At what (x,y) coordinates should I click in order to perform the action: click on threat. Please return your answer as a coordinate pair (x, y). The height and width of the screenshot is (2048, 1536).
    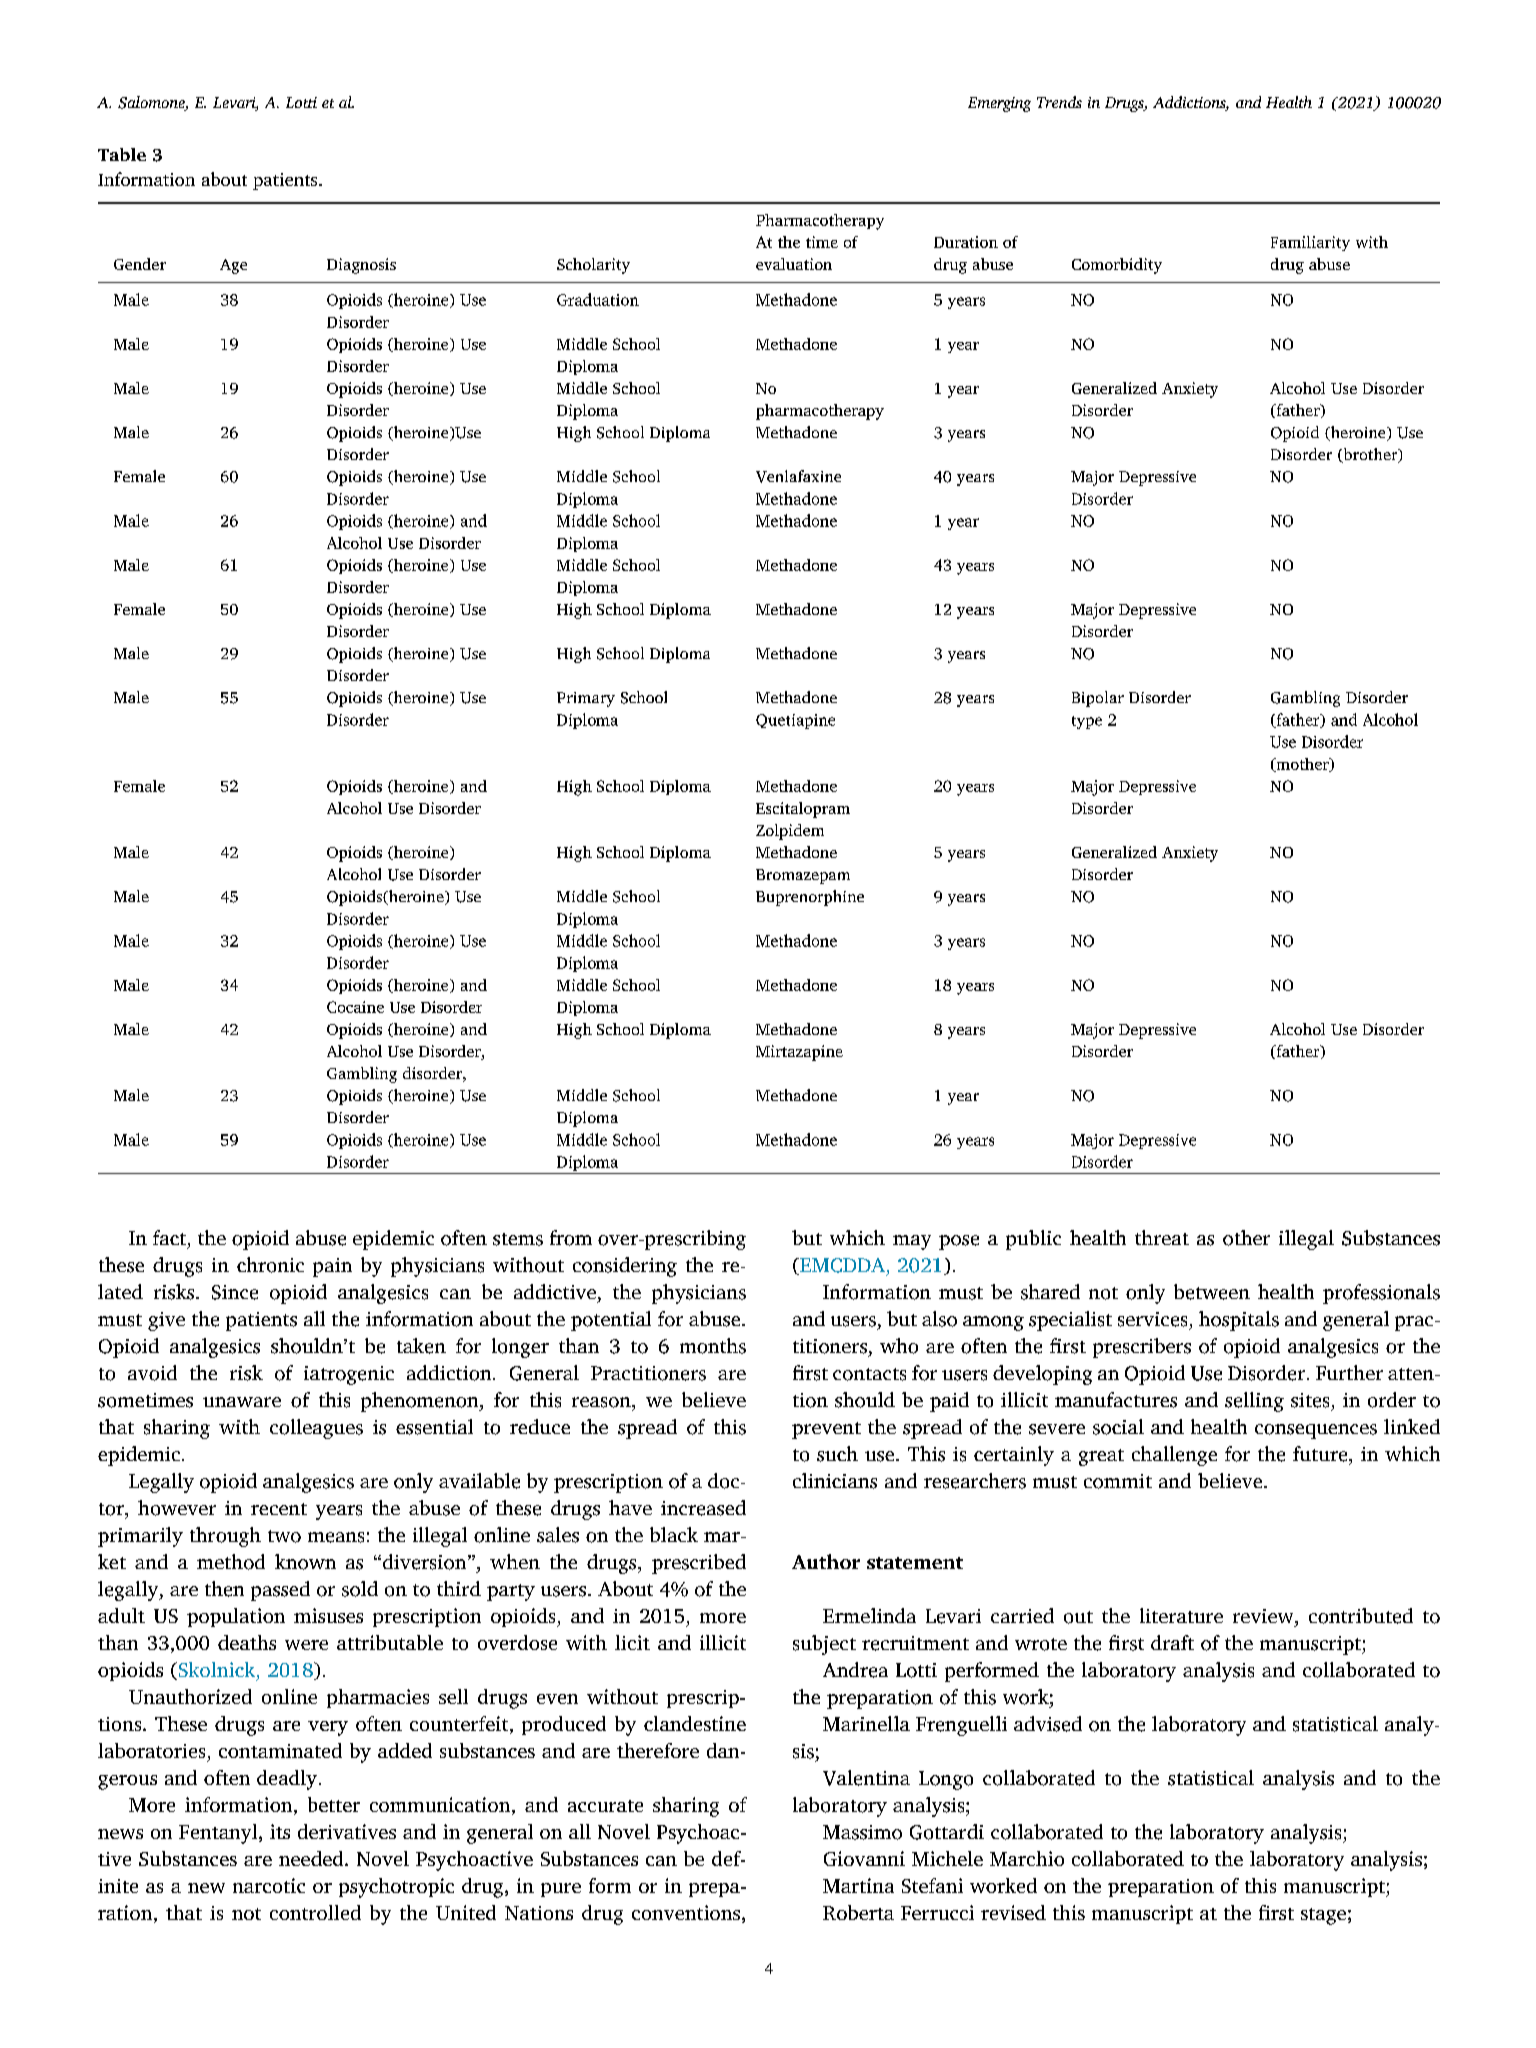
    Looking at the image, I should click on (1162, 1237).
